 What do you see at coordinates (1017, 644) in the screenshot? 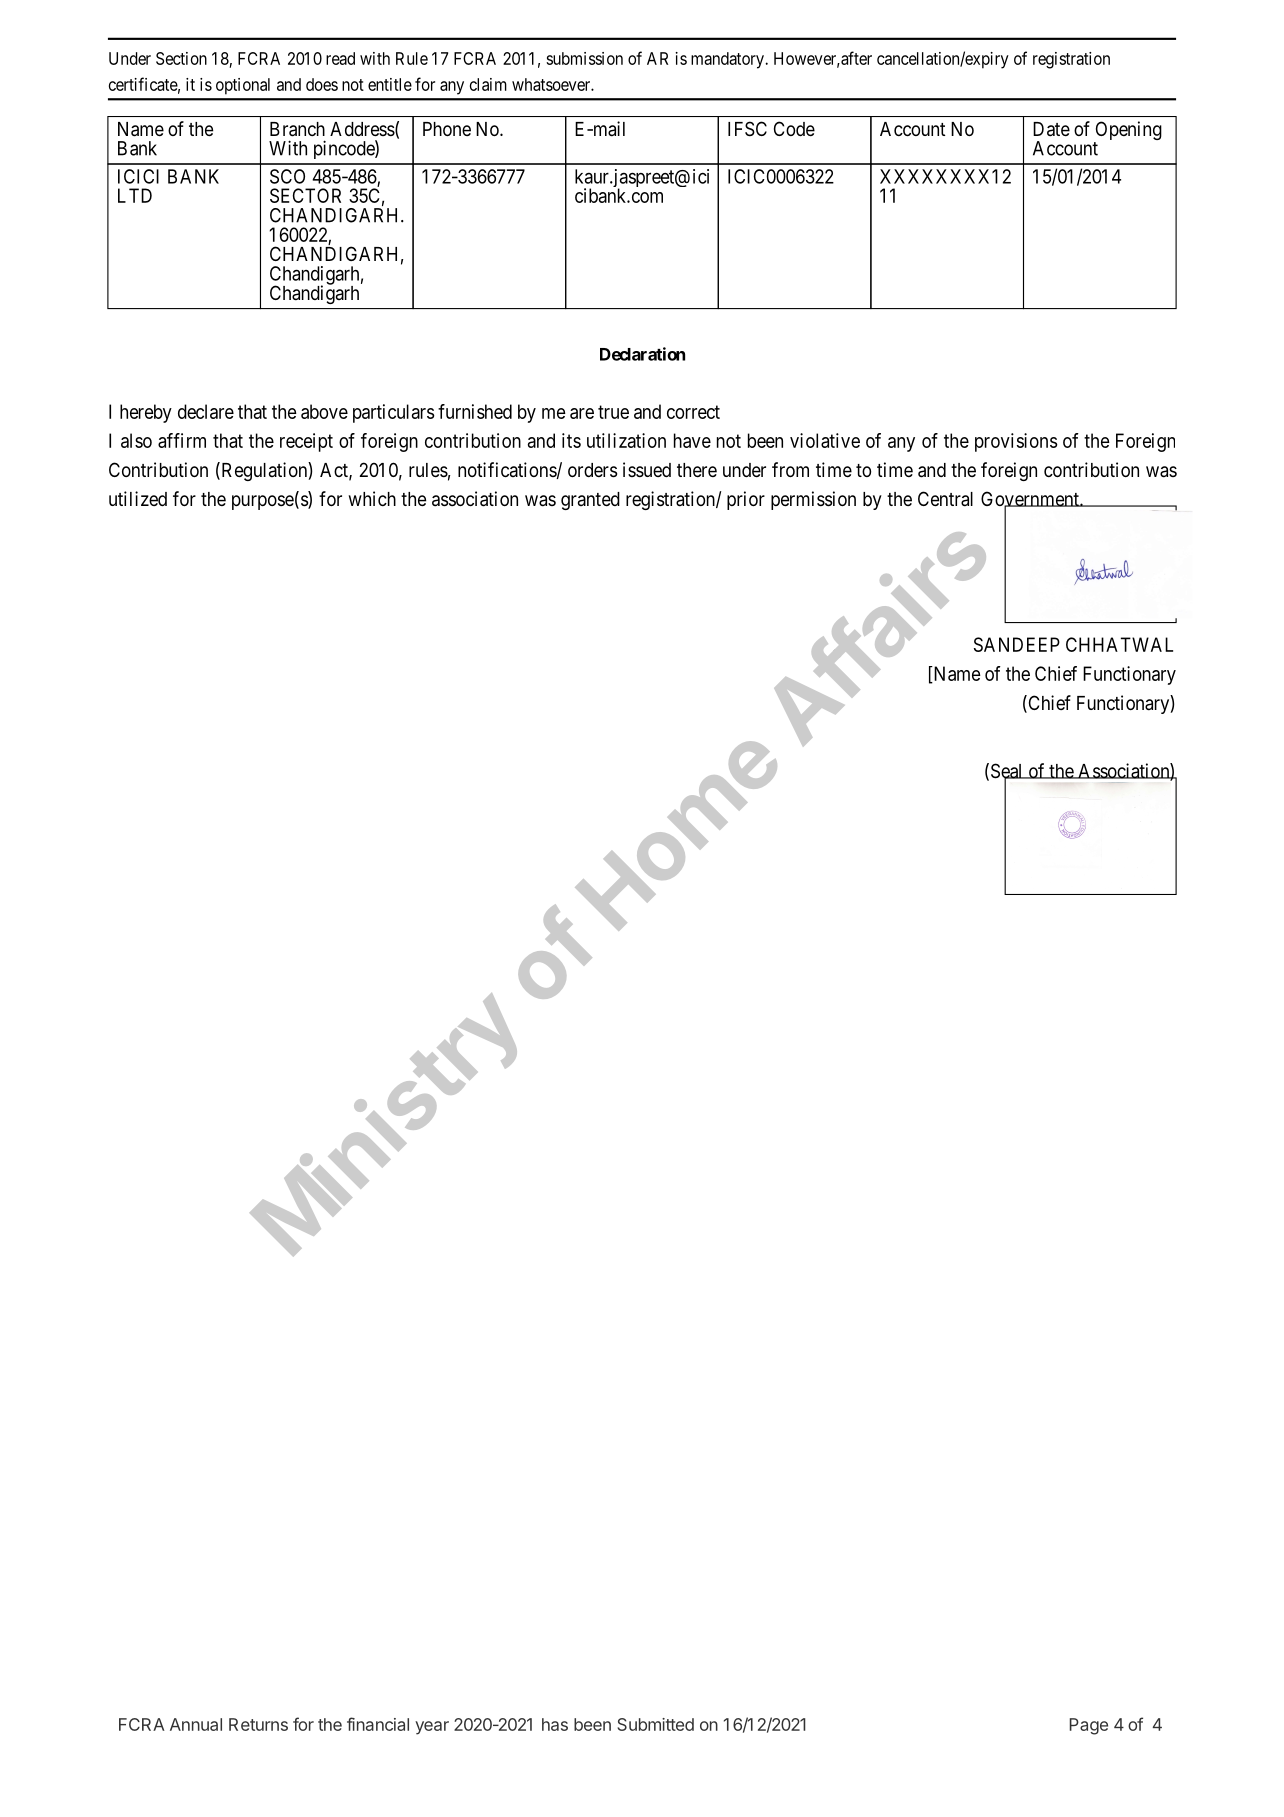
I see `SANDEEP` at bounding box center [1017, 644].
